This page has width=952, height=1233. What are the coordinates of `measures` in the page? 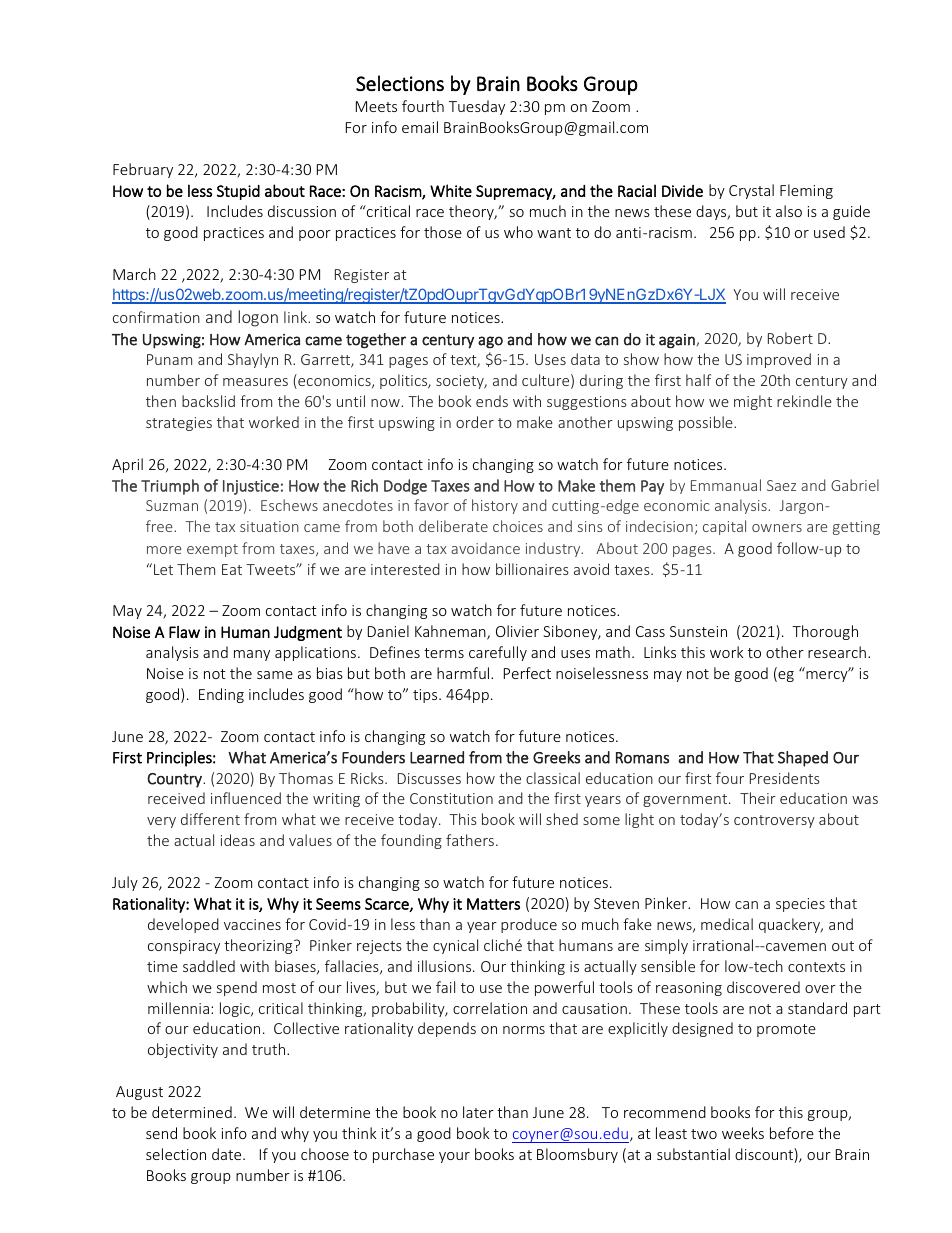 It's located at (255, 382).
